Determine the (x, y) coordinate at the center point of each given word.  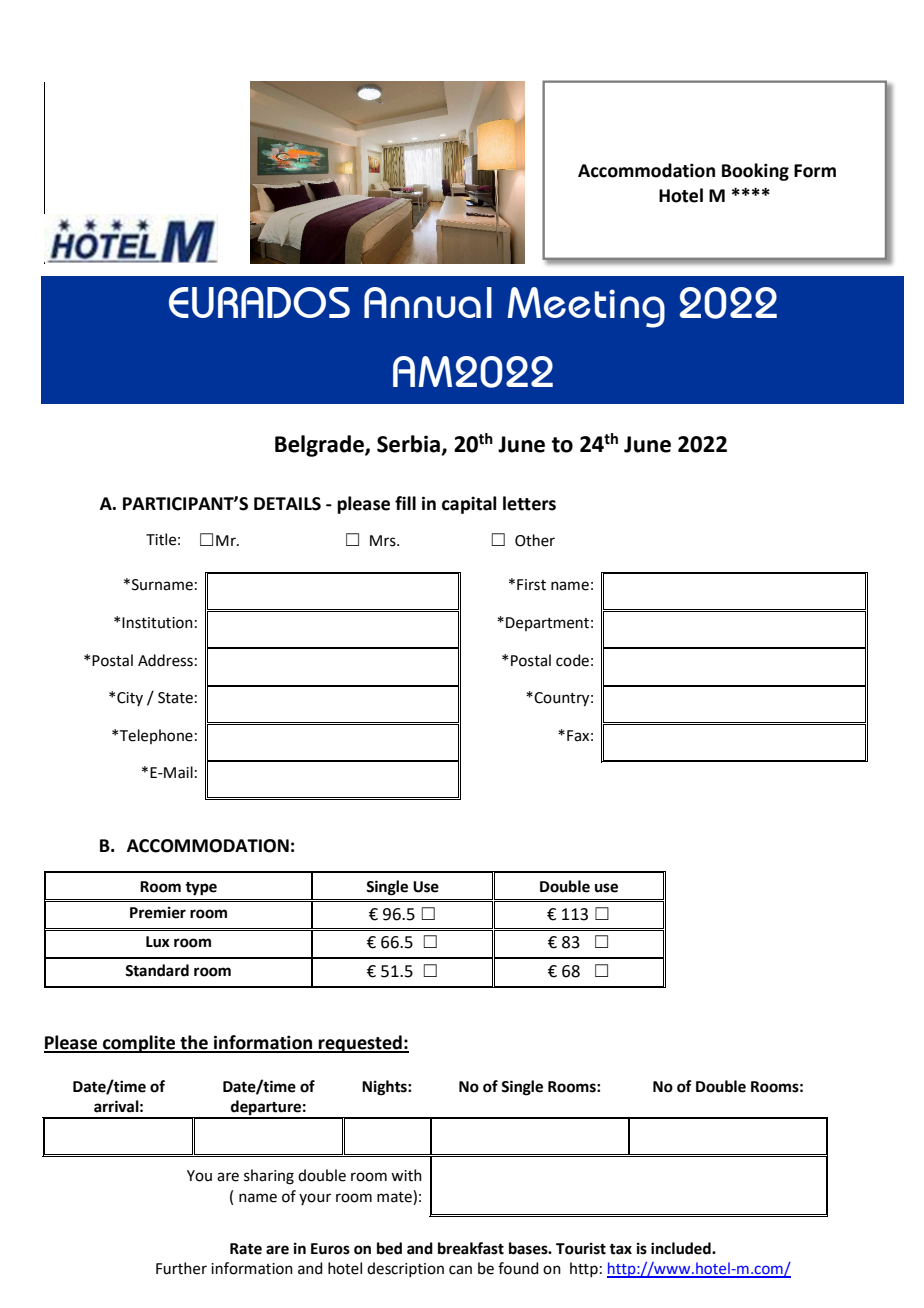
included (682, 1248)
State (175, 698)
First (531, 585)
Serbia (410, 444)
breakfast (471, 1248)
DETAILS (287, 504)
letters (529, 503)
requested (360, 1044)
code (572, 660)
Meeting (586, 307)
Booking (755, 172)
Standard (157, 970)
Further (181, 1268)
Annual (428, 302)
